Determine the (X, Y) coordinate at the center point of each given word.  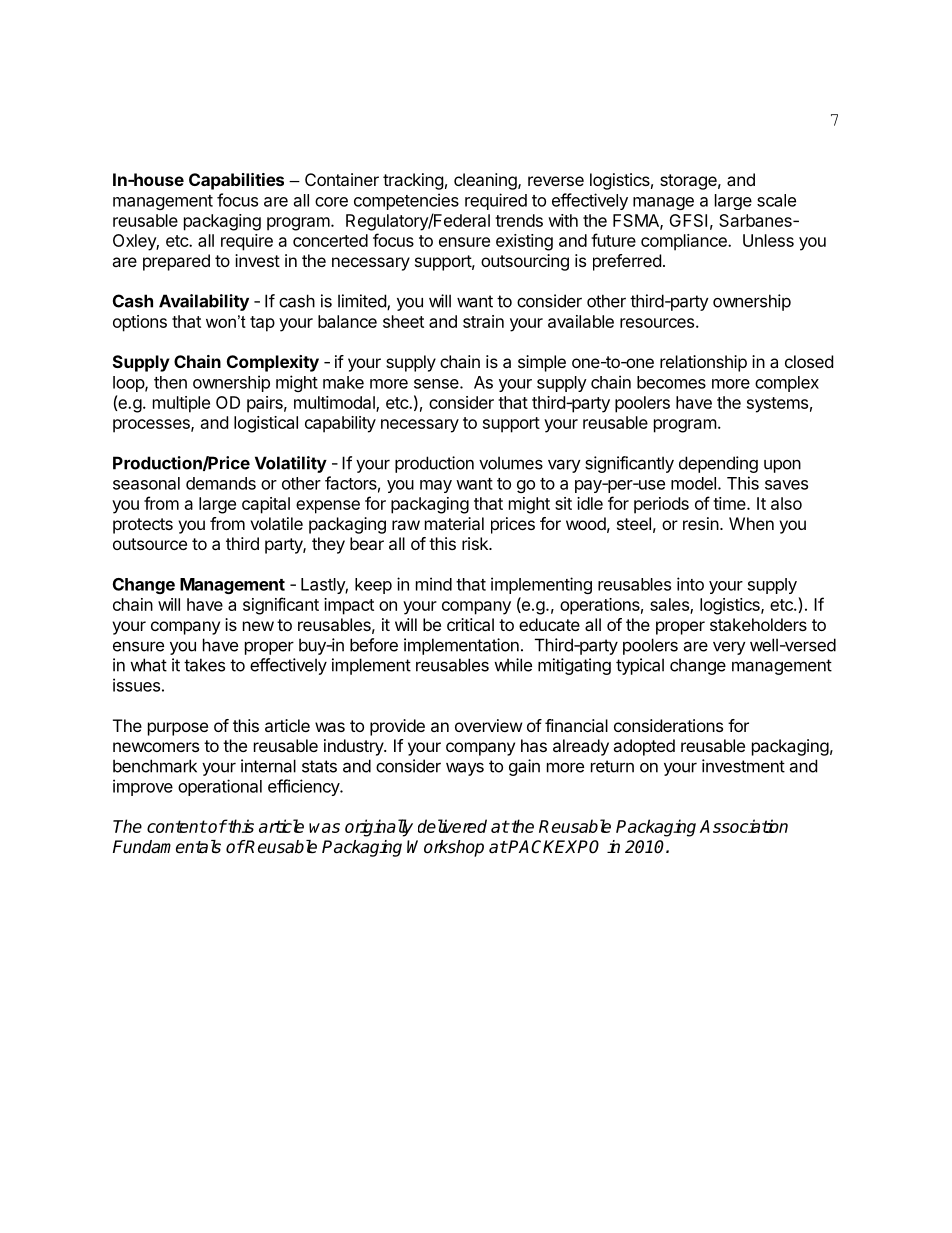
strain (483, 321)
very (729, 648)
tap (262, 324)
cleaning (486, 181)
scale (776, 200)
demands (221, 483)
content (177, 826)
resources (657, 323)
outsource (150, 544)
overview (489, 725)
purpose (178, 729)
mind (434, 584)
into (690, 584)
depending (718, 464)
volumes (511, 463)
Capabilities (236, 181)
